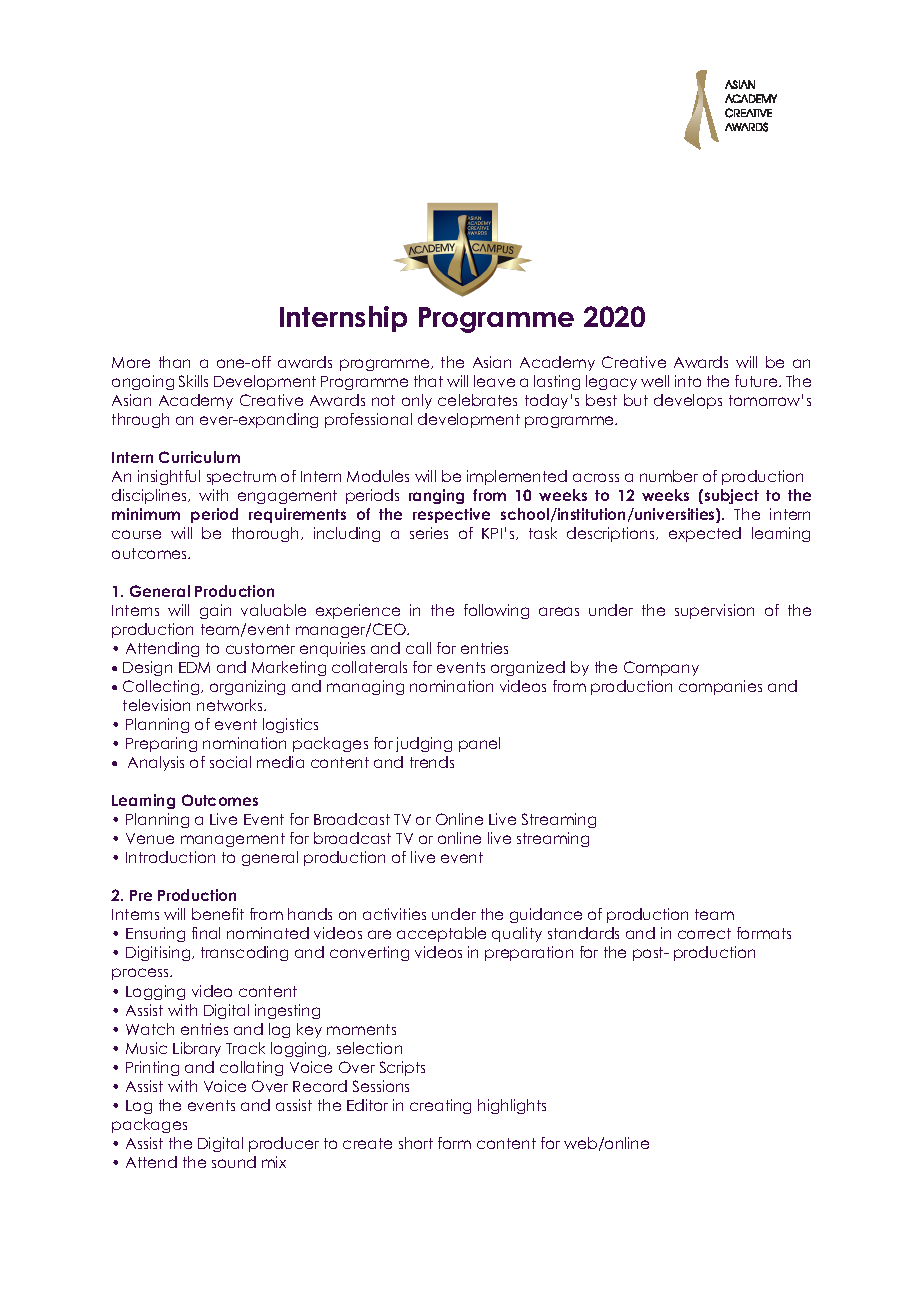 Image resolution: width=924 pixels, height=1308 pixels. What do you see at coordinates (234, 1162) in the screenshot?
I see `sound` at bounding box center [234, 1162].
